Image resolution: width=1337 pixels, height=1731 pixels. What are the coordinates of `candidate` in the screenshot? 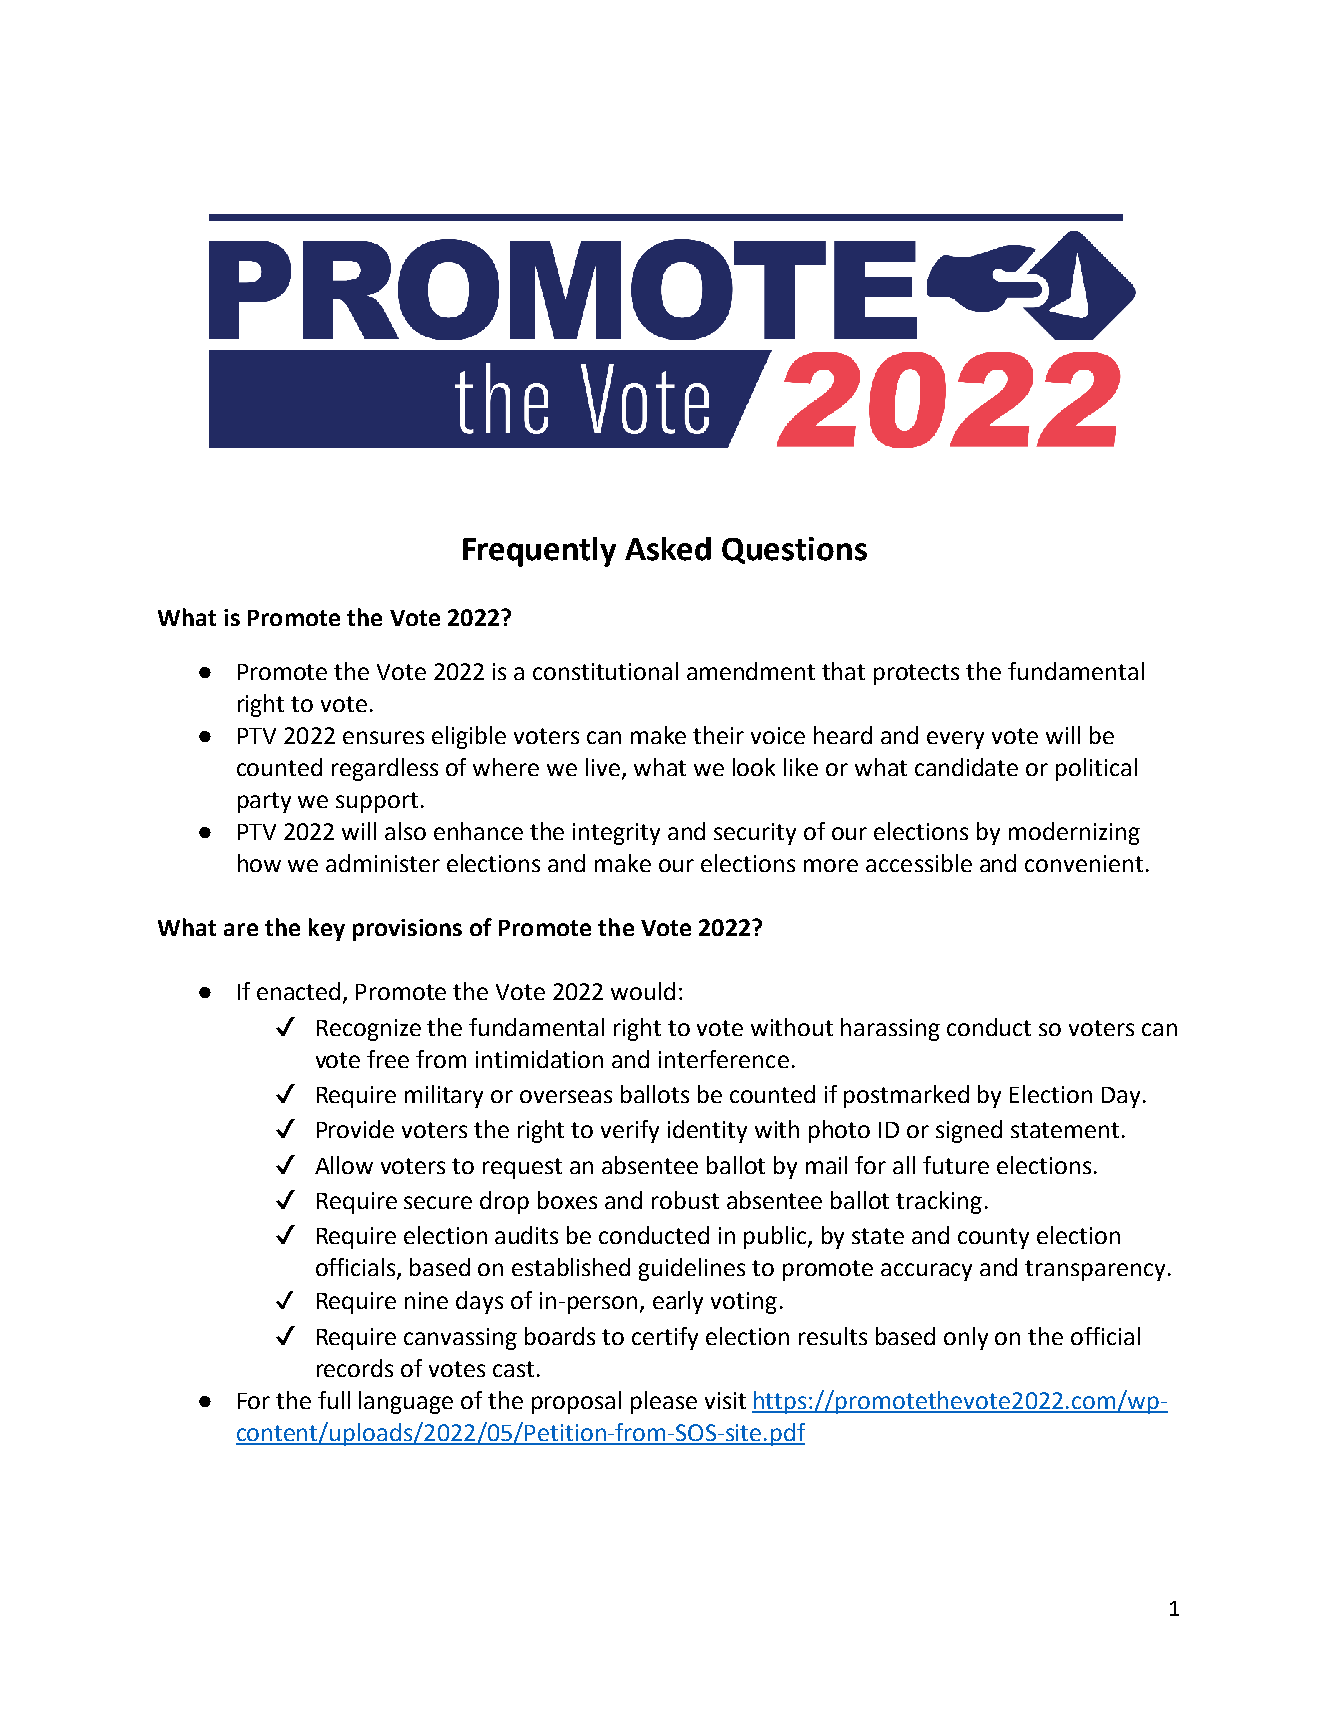 It's located at (966, 767).
